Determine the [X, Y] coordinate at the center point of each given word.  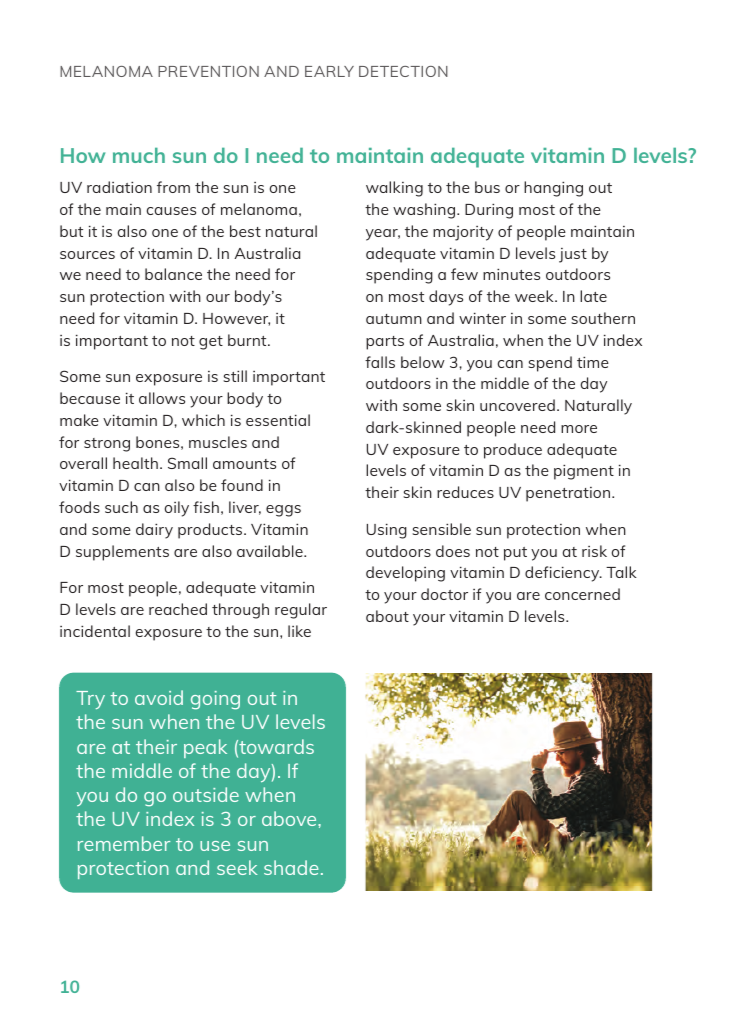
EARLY [329, 71]
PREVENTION [208, 71]
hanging [553, 189]
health [135, 463]
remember [124, 843]
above [290, 818]
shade [291, 867]
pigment [584, 472]
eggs [283, 511]
